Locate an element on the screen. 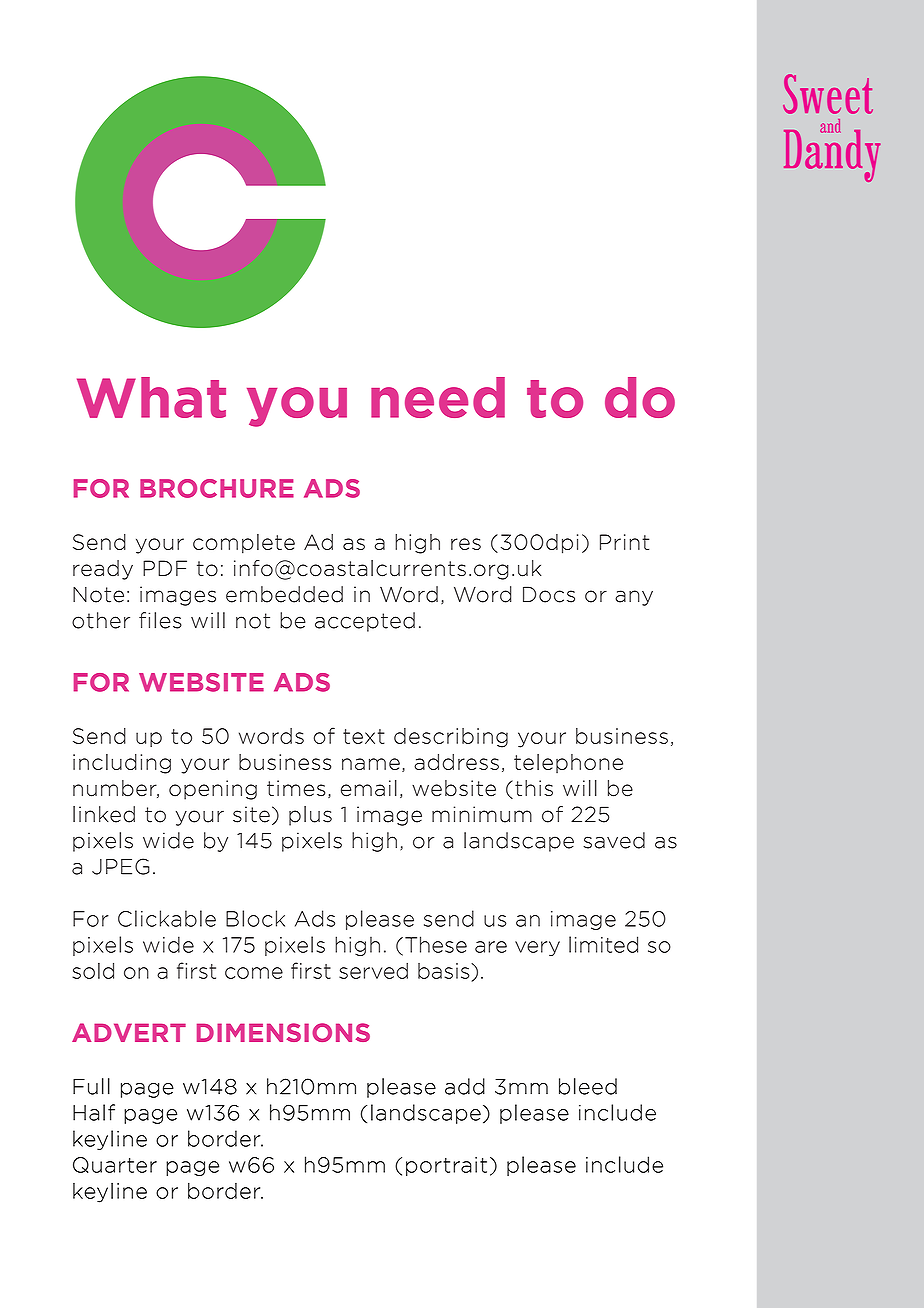  portrait is located at coordinates (446, 1166).
